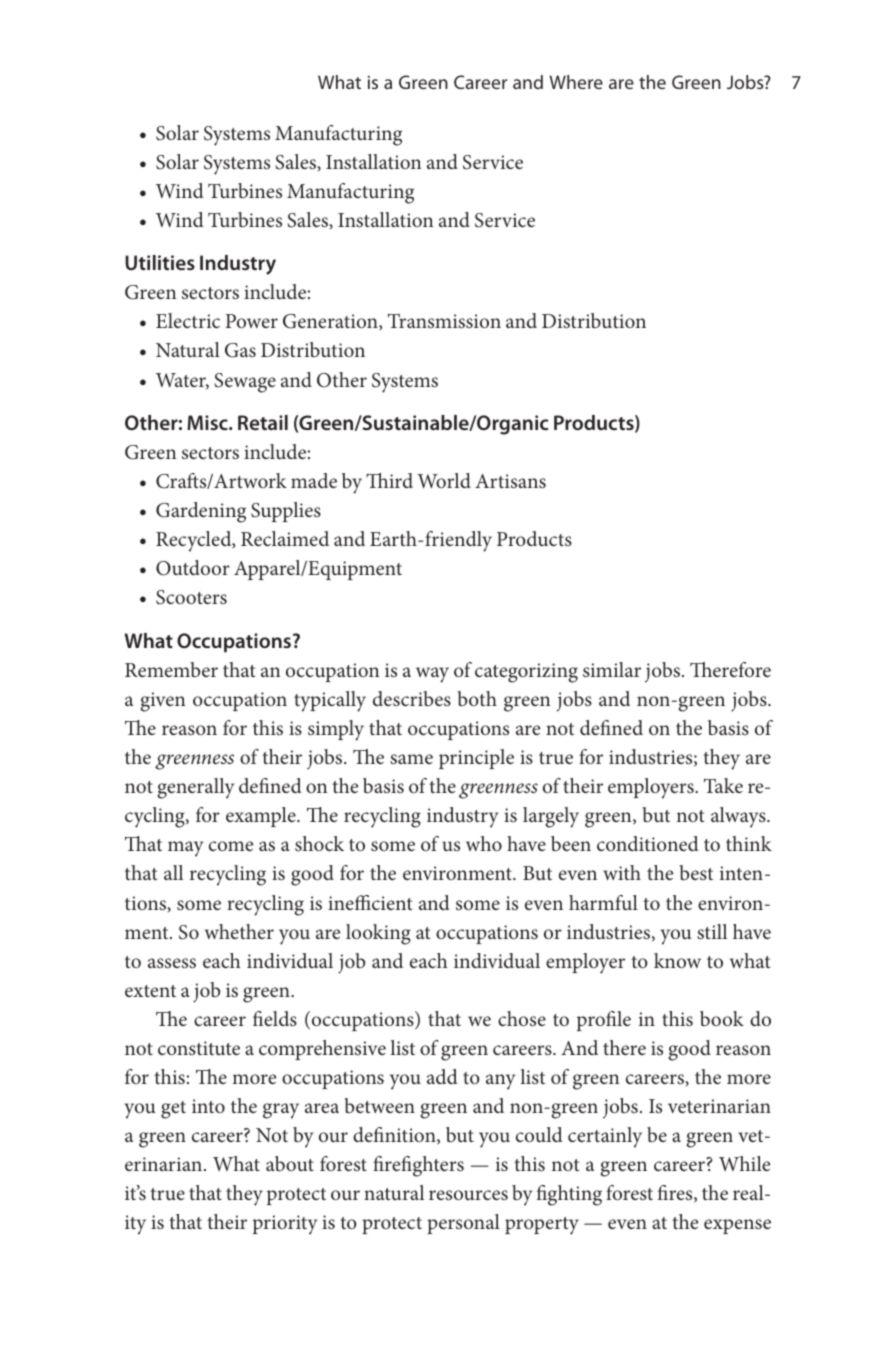 The image size is (896, 1345). I want to click on expense, so click(737, 1226).
